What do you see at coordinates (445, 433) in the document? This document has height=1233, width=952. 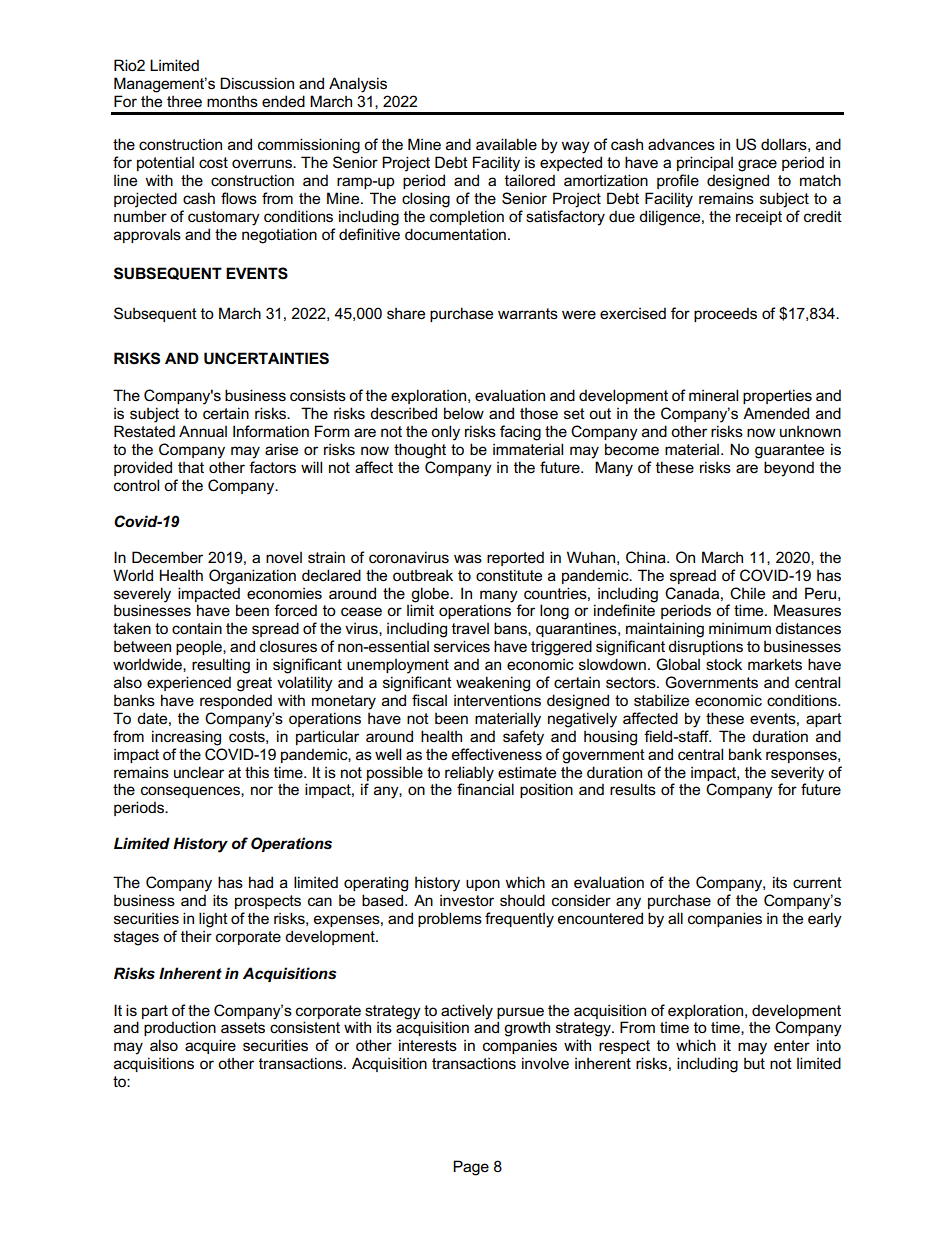 I see `only` at bounding box center [445, 433].
